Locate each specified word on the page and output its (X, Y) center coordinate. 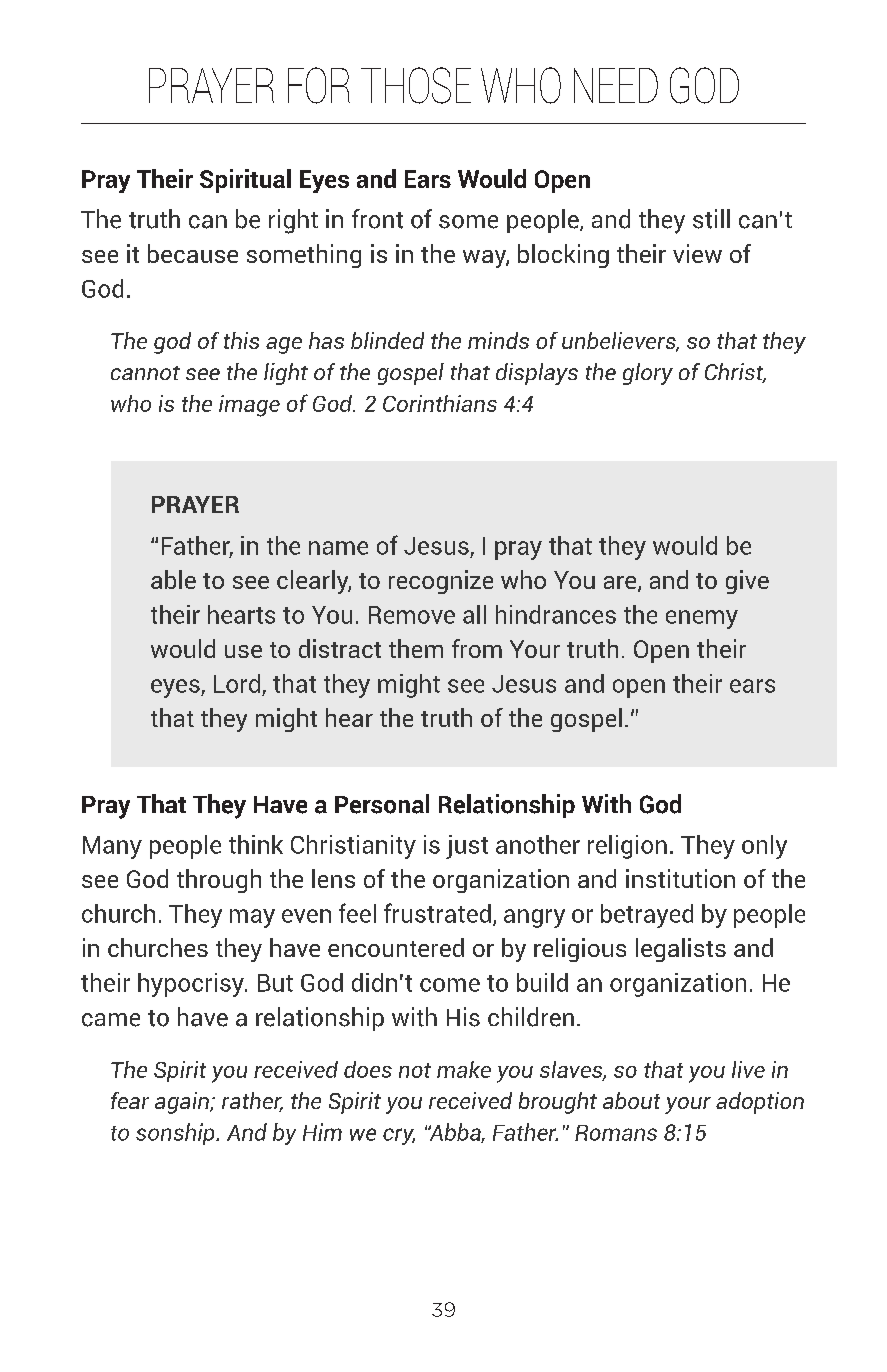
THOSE (416, 85)
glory (648, 374)
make (464, 1069)
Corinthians (440, 403)
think (256, 844)
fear (130, 1100)
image (249, 406)
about (631, 1100)
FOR (319, 85)
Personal (382, 804)
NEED (616, 85)
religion (627, 847)
